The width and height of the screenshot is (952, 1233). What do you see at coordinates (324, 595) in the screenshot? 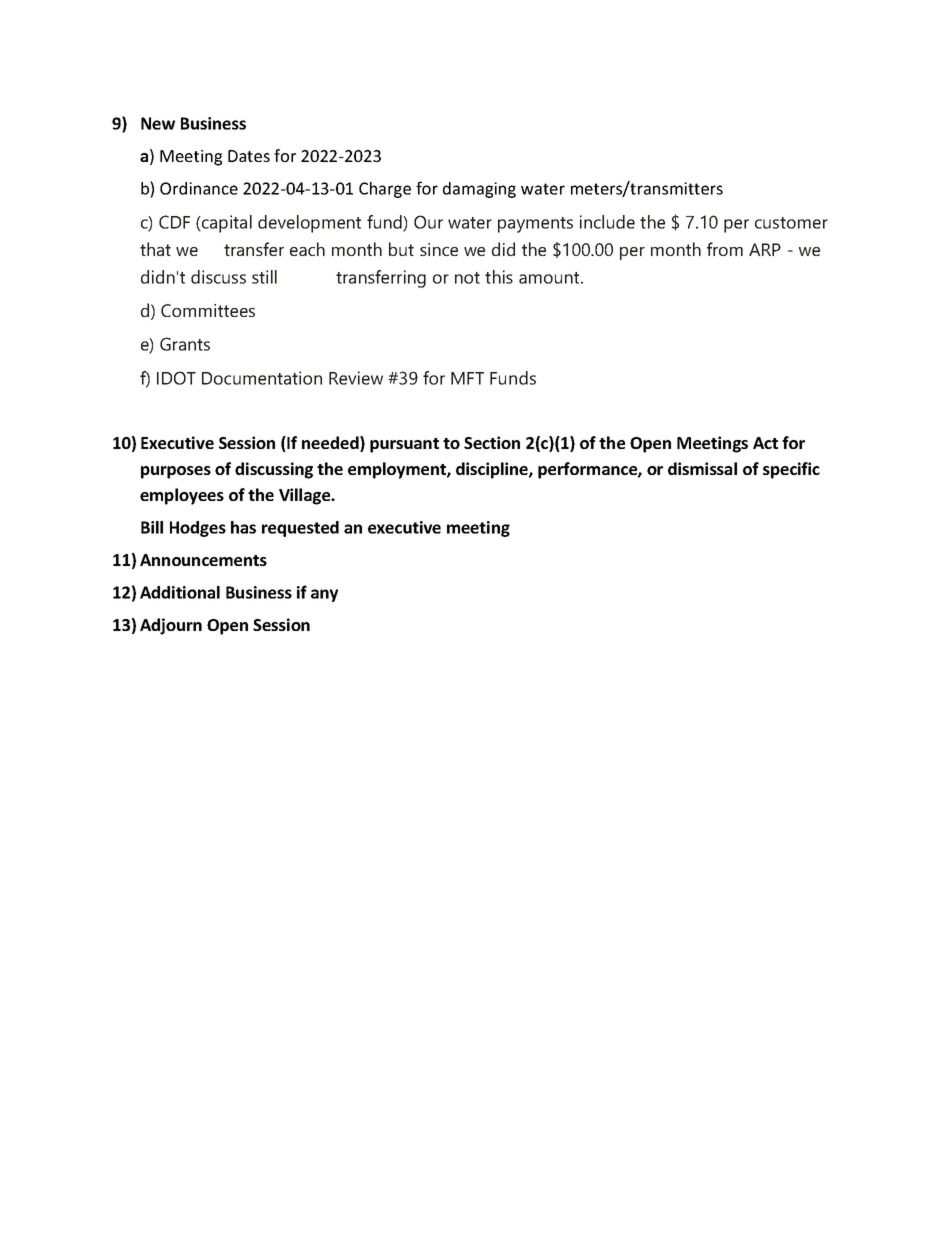
I see `any` at bounding box center [324, 595].
